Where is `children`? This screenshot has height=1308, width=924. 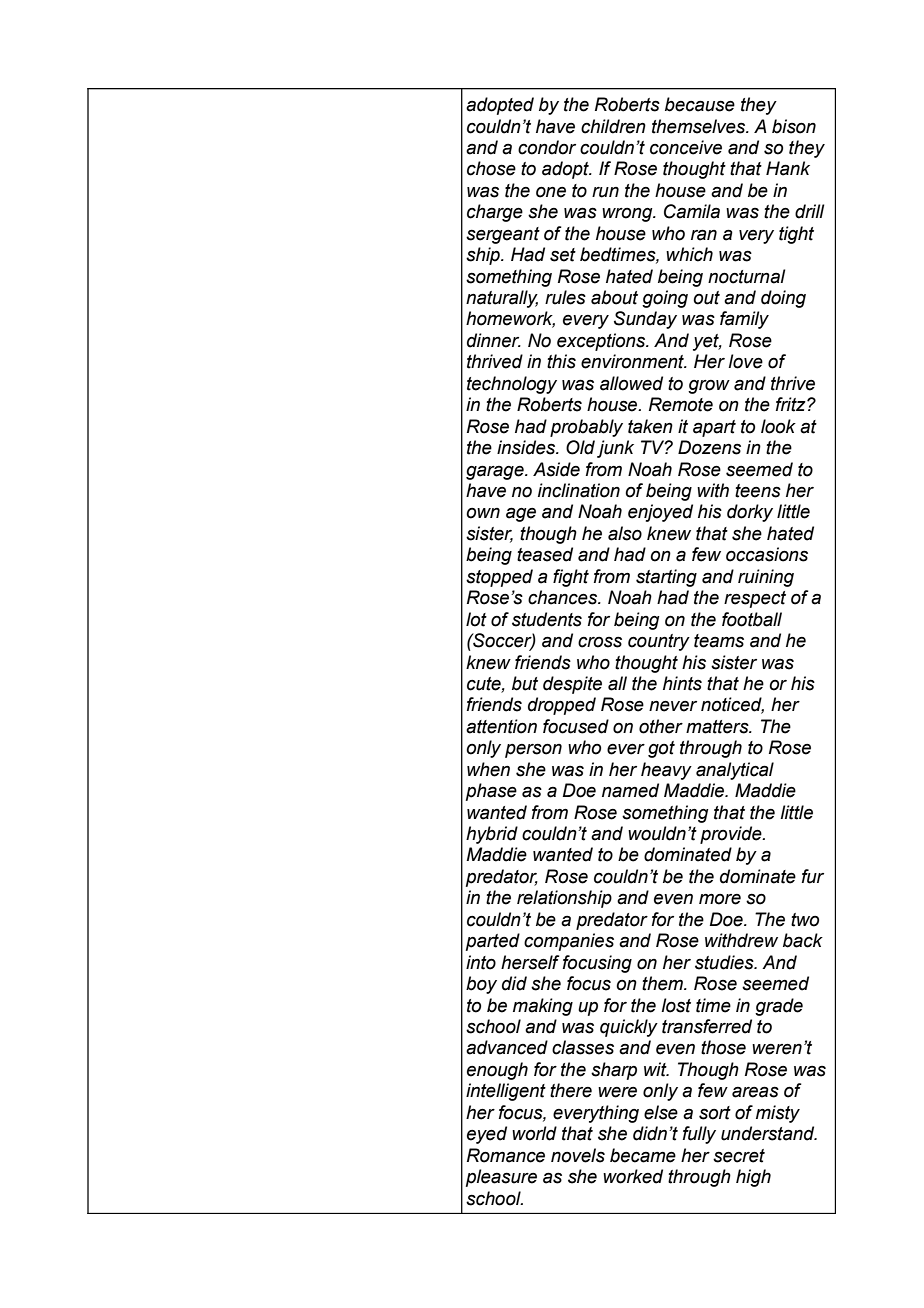
children is located at coordinates (613, 126).
